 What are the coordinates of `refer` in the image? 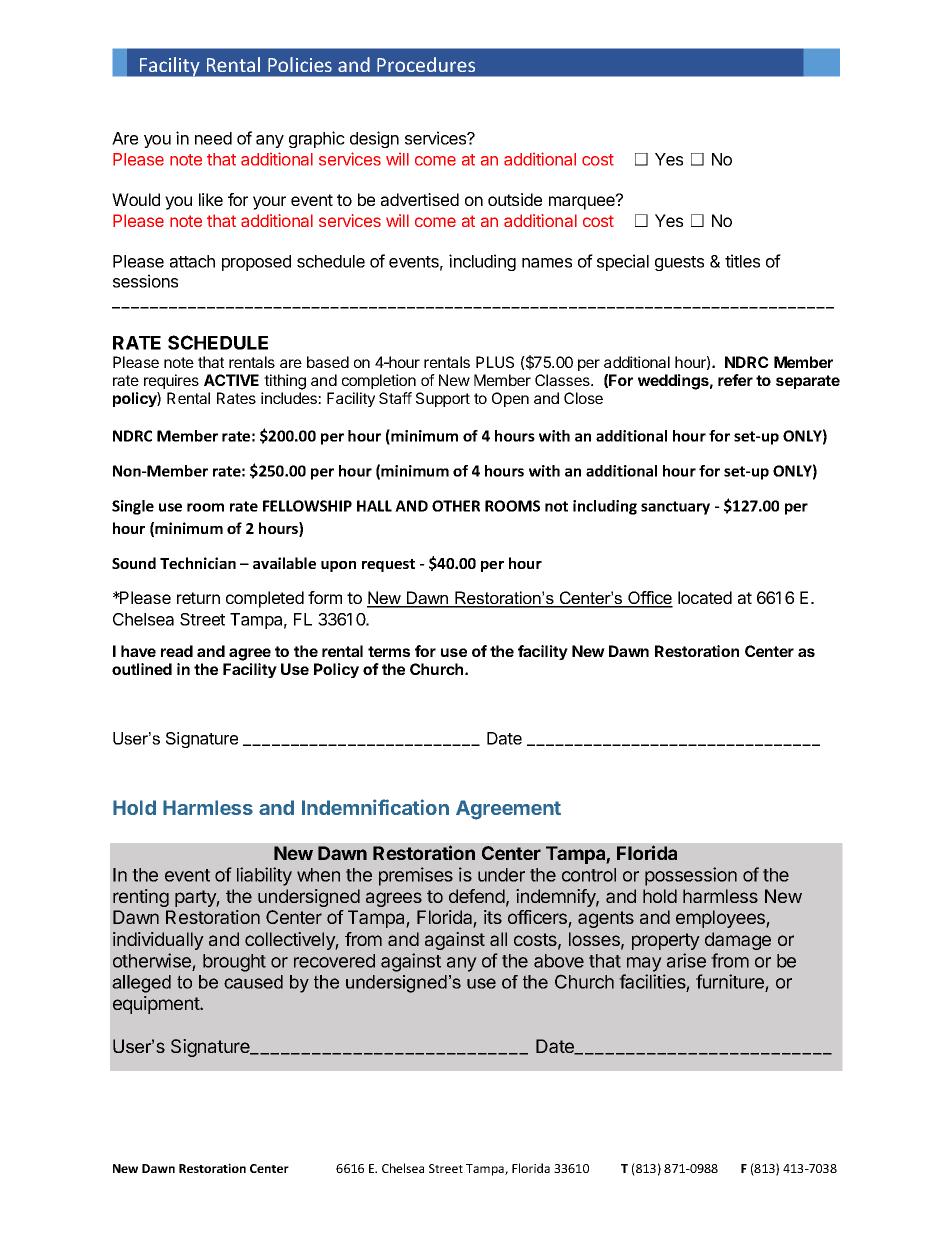 It's located at (735, 380).
